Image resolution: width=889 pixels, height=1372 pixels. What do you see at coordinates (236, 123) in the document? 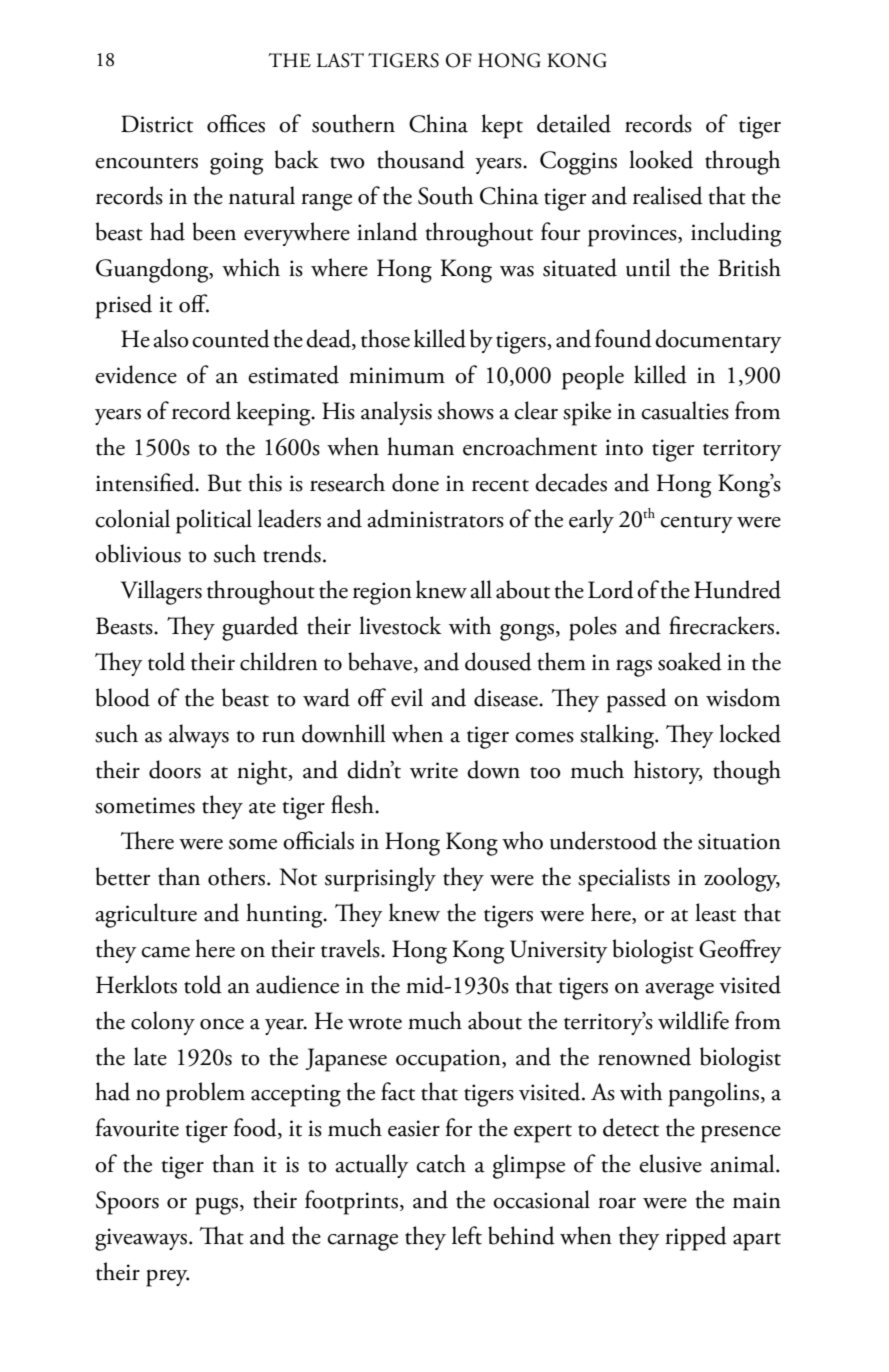
I see `offices` at bounding box center [236, 123].
